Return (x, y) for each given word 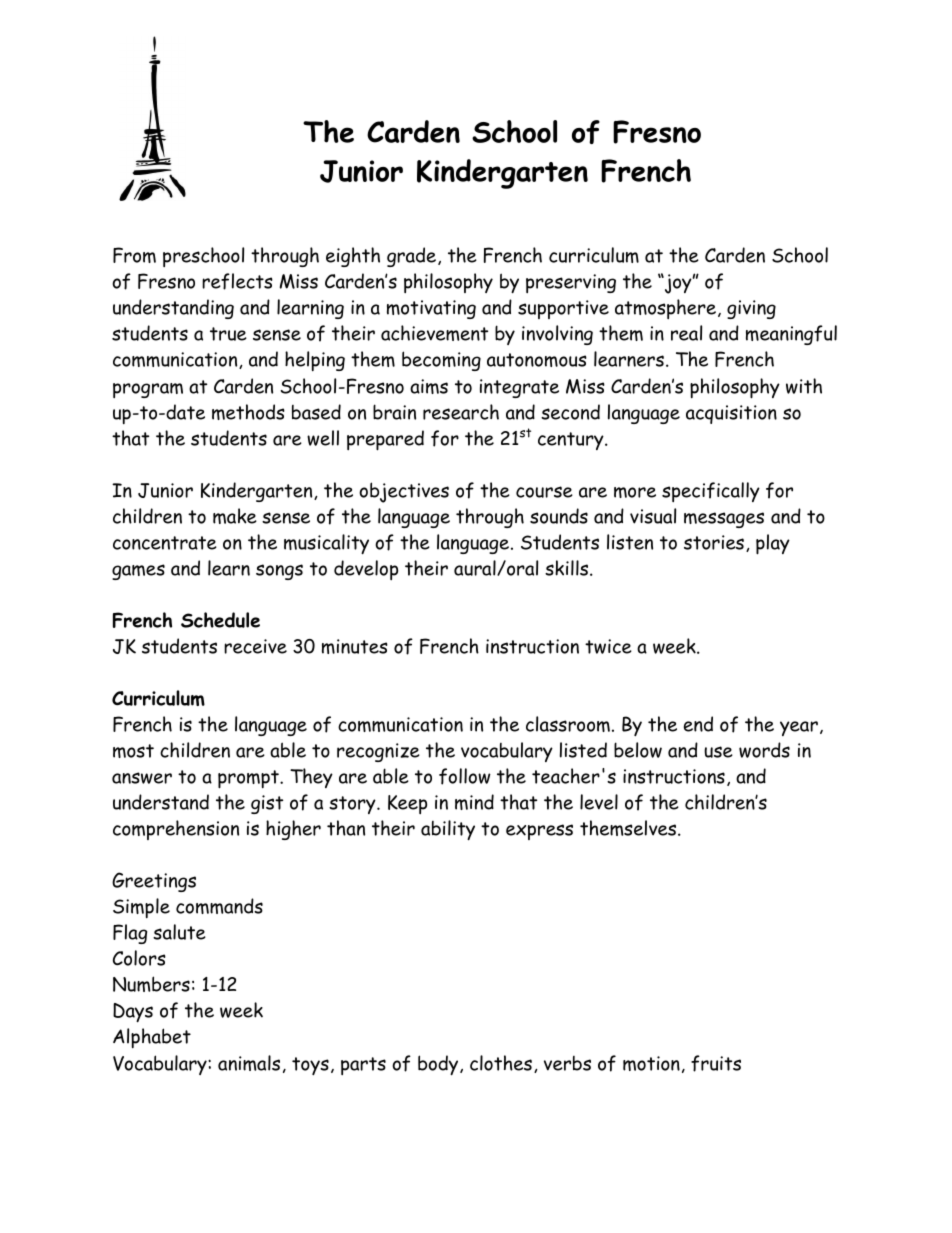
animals (249, 1063)
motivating (431, 309)
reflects (237, 281)
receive (255, 646)
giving (751, 309)
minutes (355, 646)
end (698, 724)
